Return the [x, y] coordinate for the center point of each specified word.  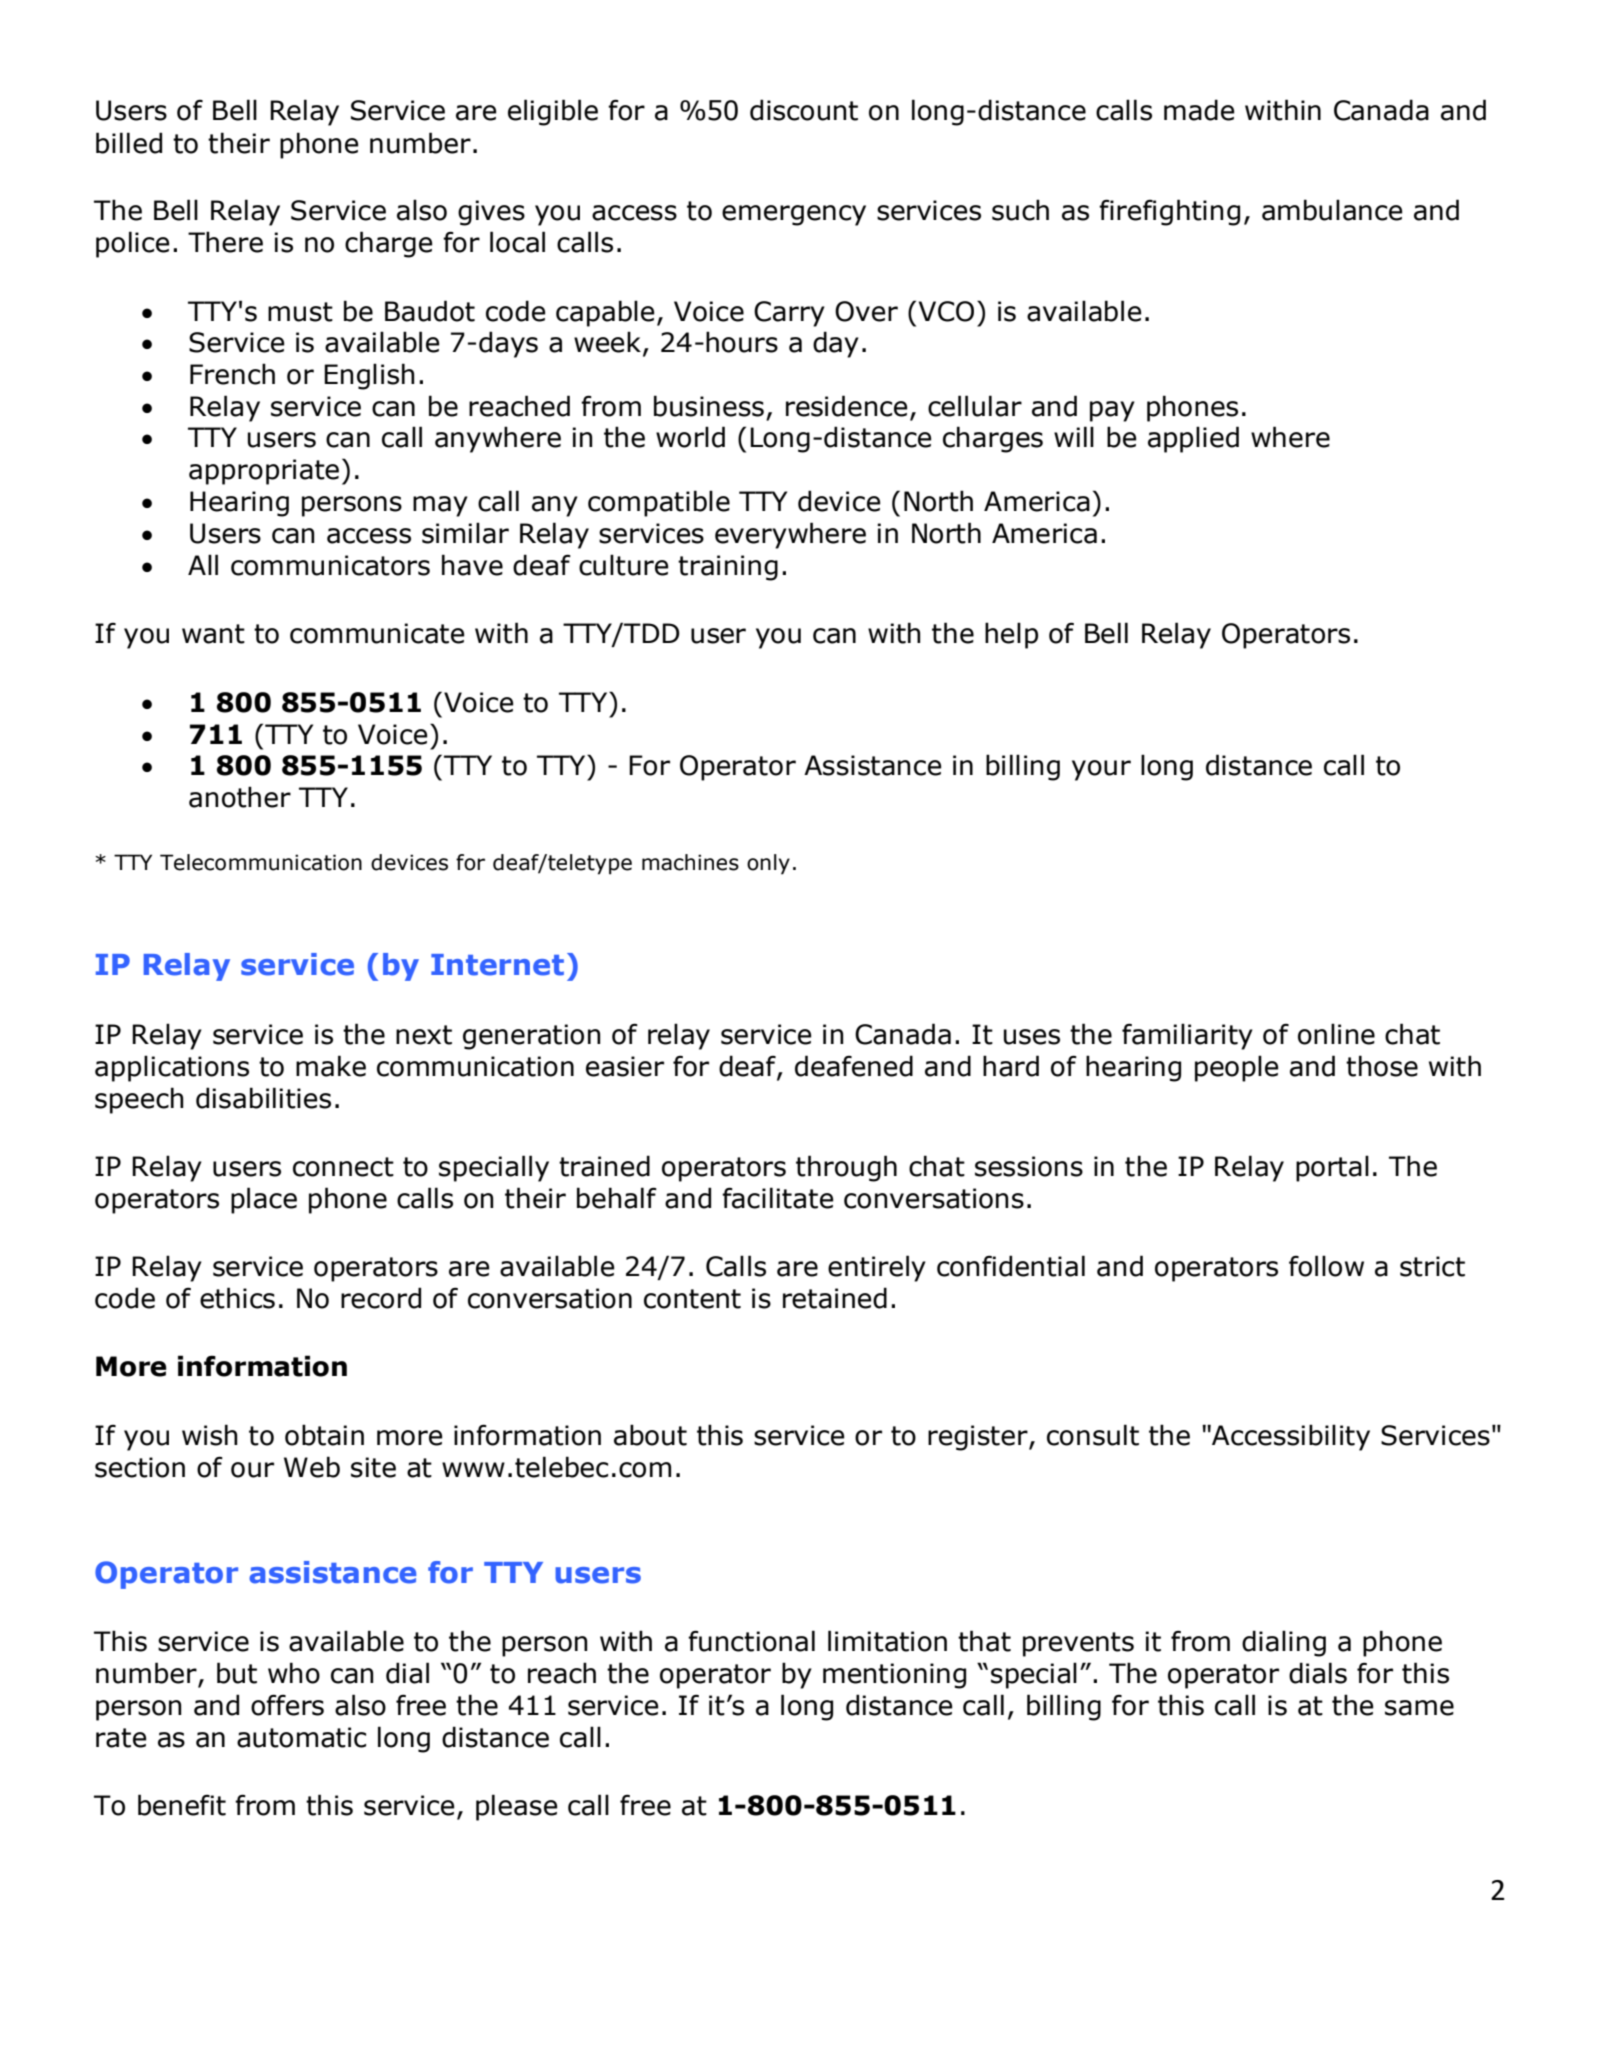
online [1336, 1034]
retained [835, 1298]
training [728, 568]
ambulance [1332, 210]
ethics [237, 1298]
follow [1326, 1266]
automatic [301, 1737]
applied [1193, 439]
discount [804, 110]
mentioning [894, 1676]
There [225, 242]
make [331, 1066]
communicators [330, 565]
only [768, 864]
